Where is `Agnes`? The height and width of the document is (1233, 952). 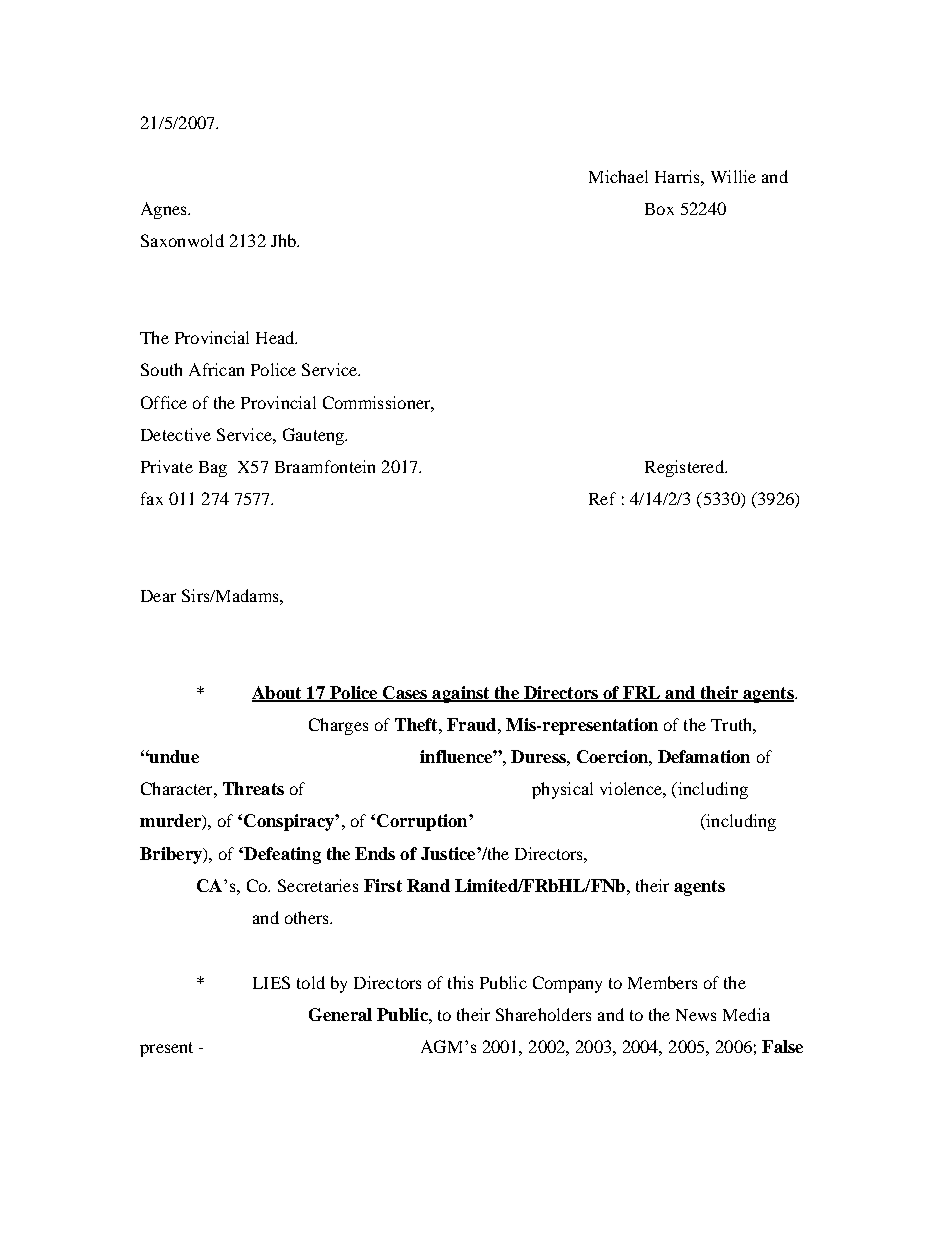
Agnes is located at coordinates (165, 210).
